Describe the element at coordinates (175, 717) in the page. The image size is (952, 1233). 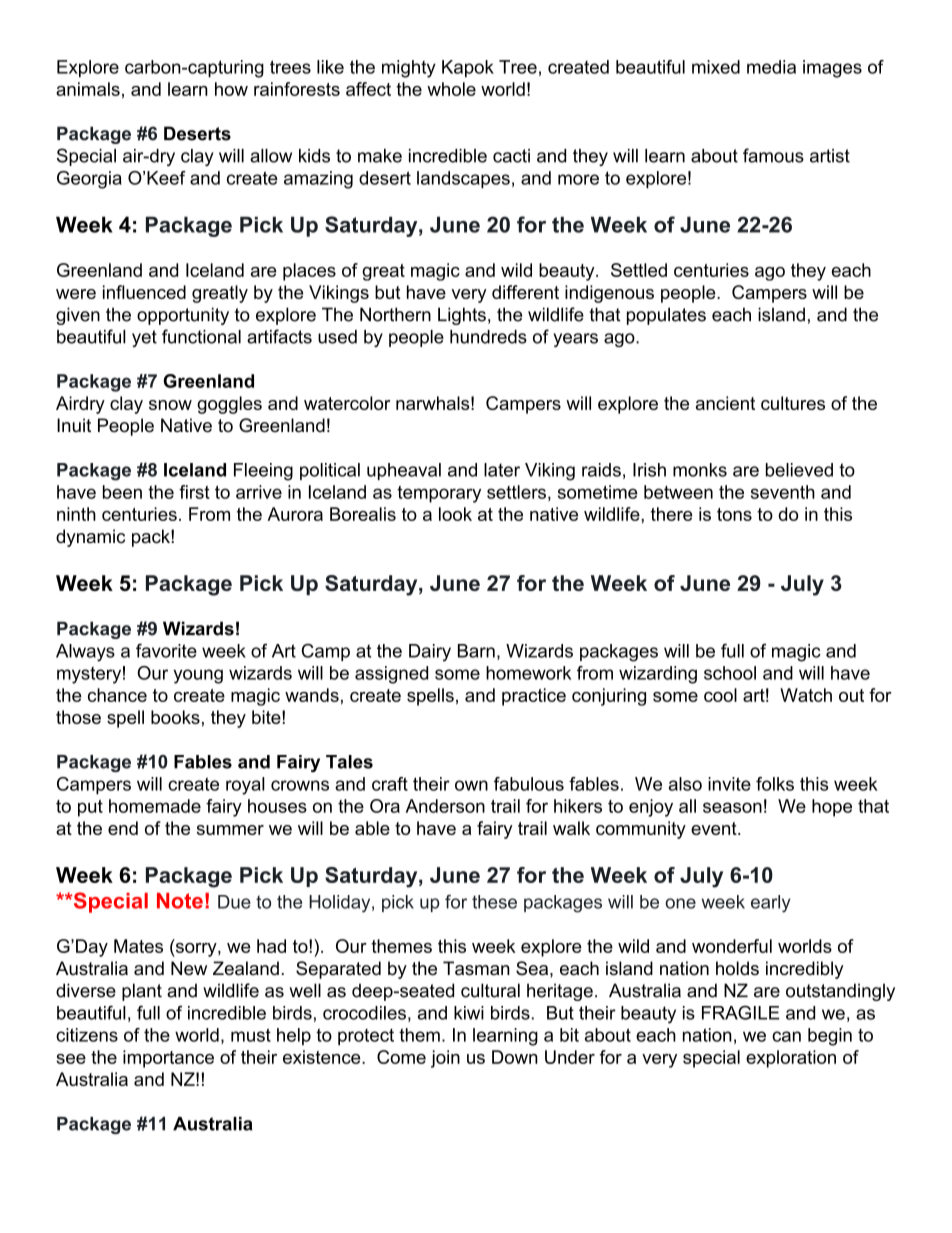
I see `books` at that location.
